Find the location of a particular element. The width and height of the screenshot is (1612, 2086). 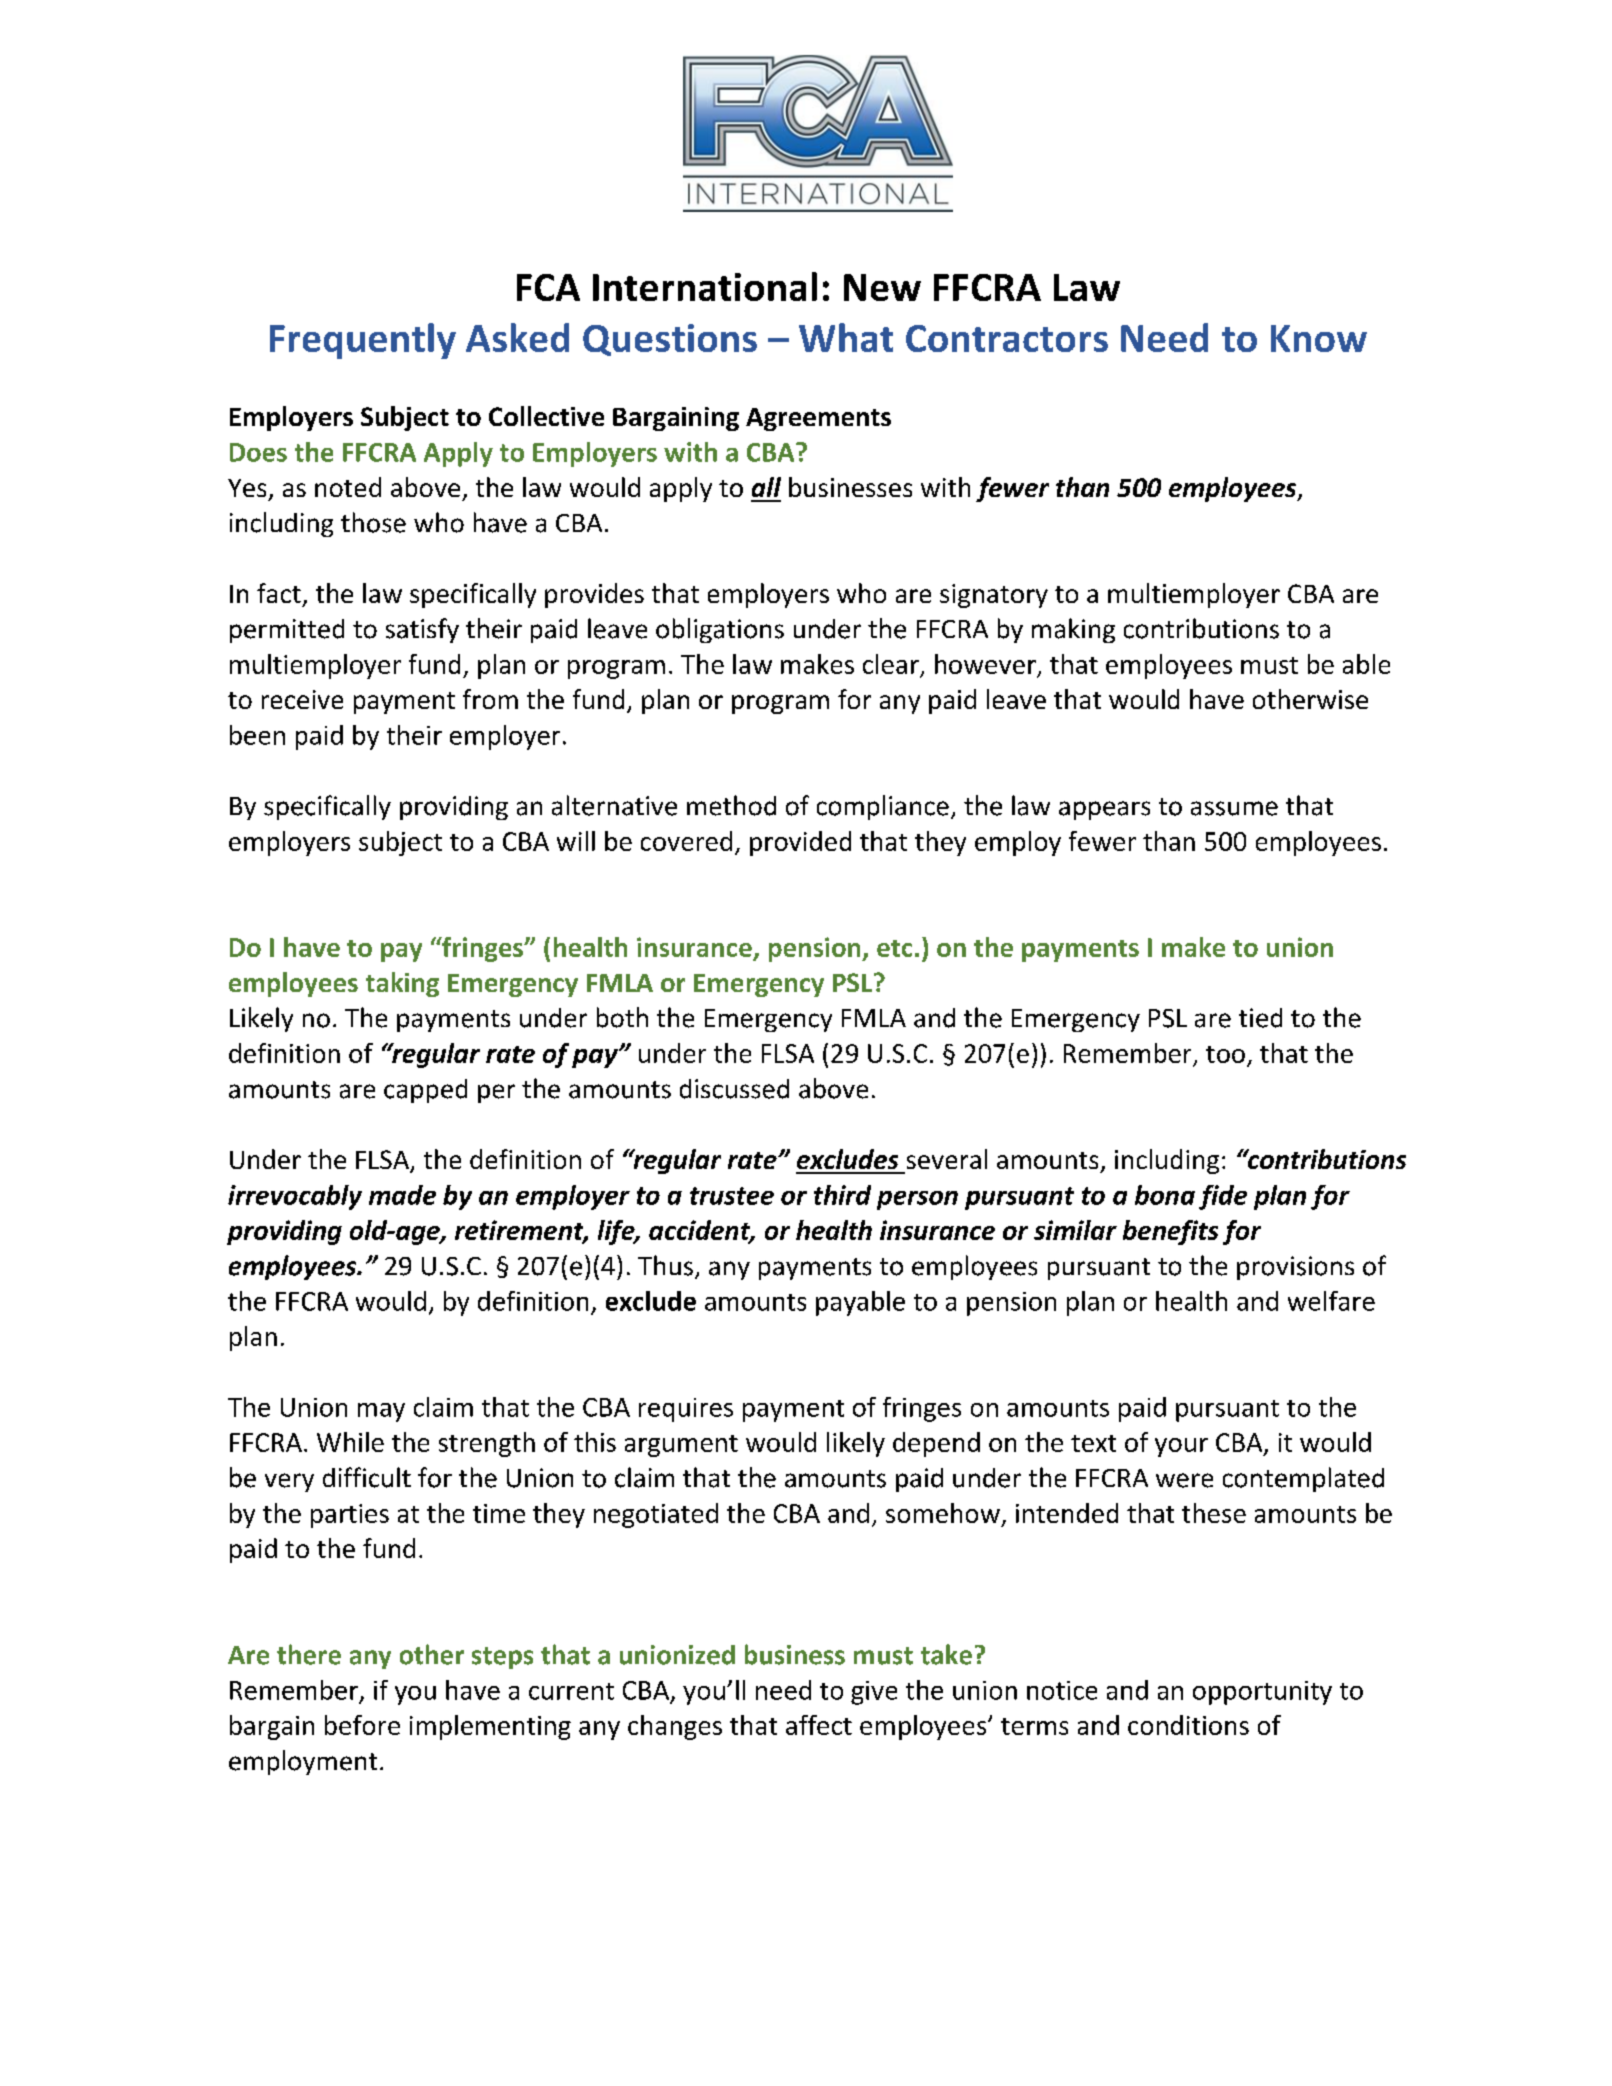

before is located at coordinates (362, 1725).
